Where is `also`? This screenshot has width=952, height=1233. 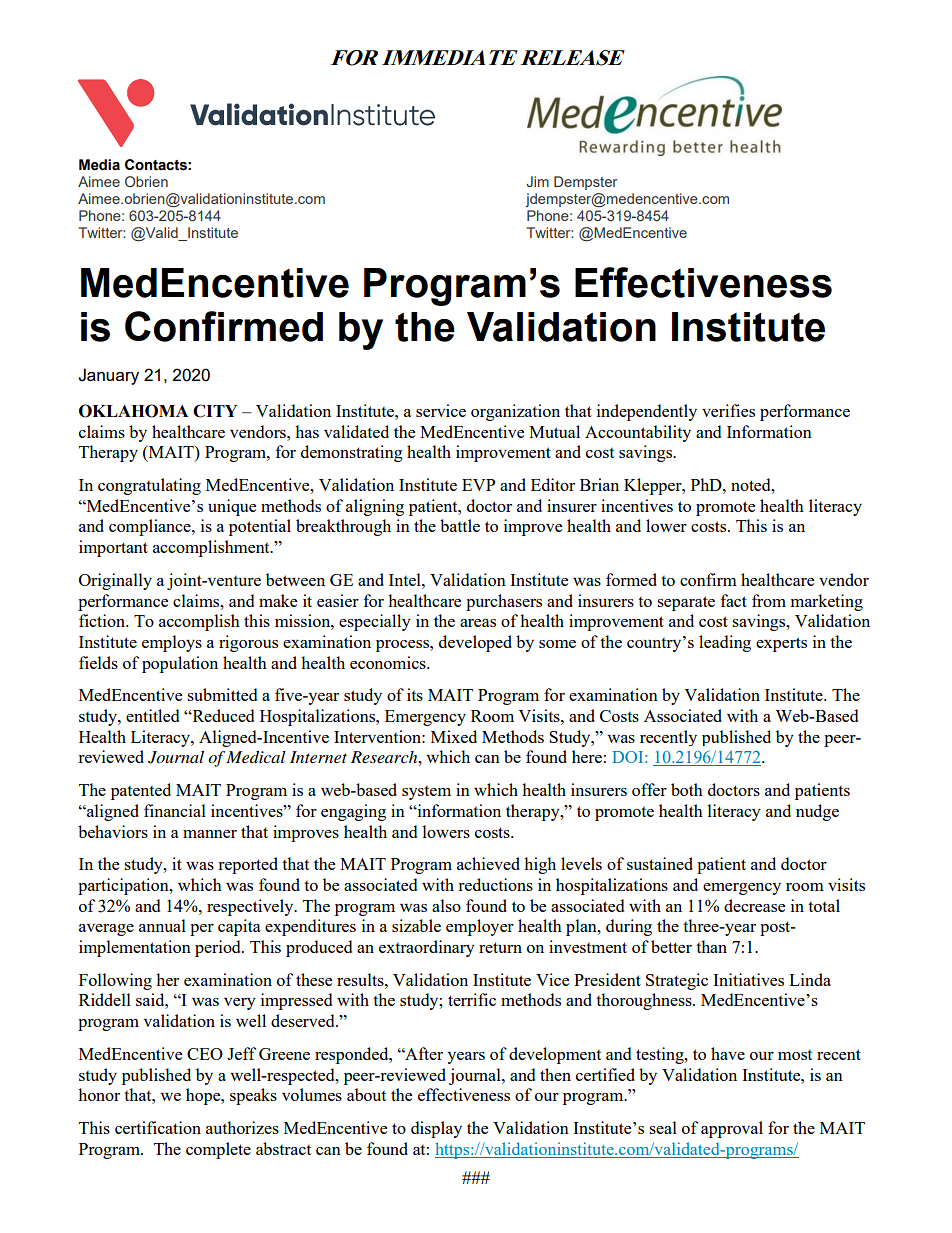
also is located at coordinates (446, 905).
